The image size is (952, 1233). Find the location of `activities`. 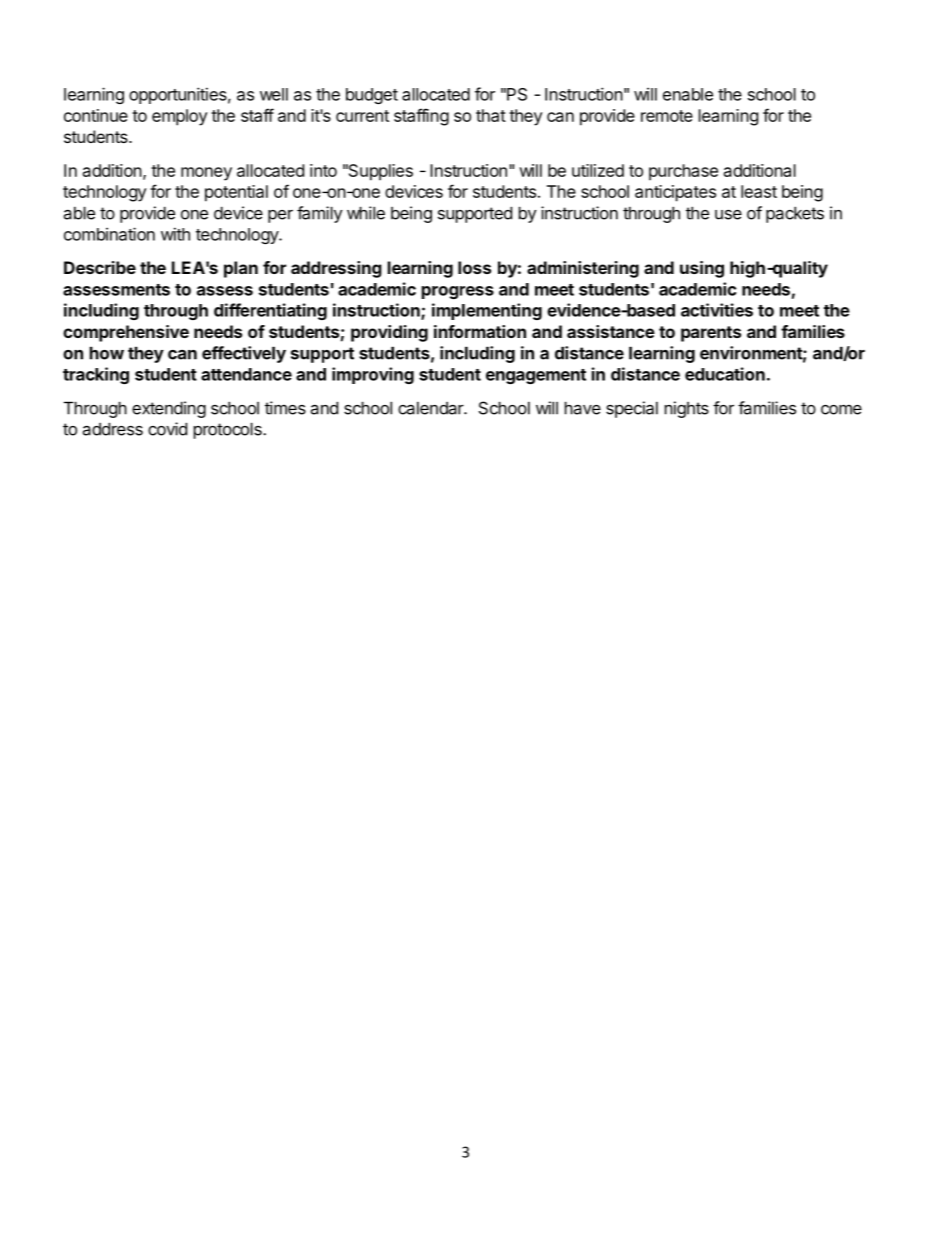

activities is located at coordinates (717, 310).
